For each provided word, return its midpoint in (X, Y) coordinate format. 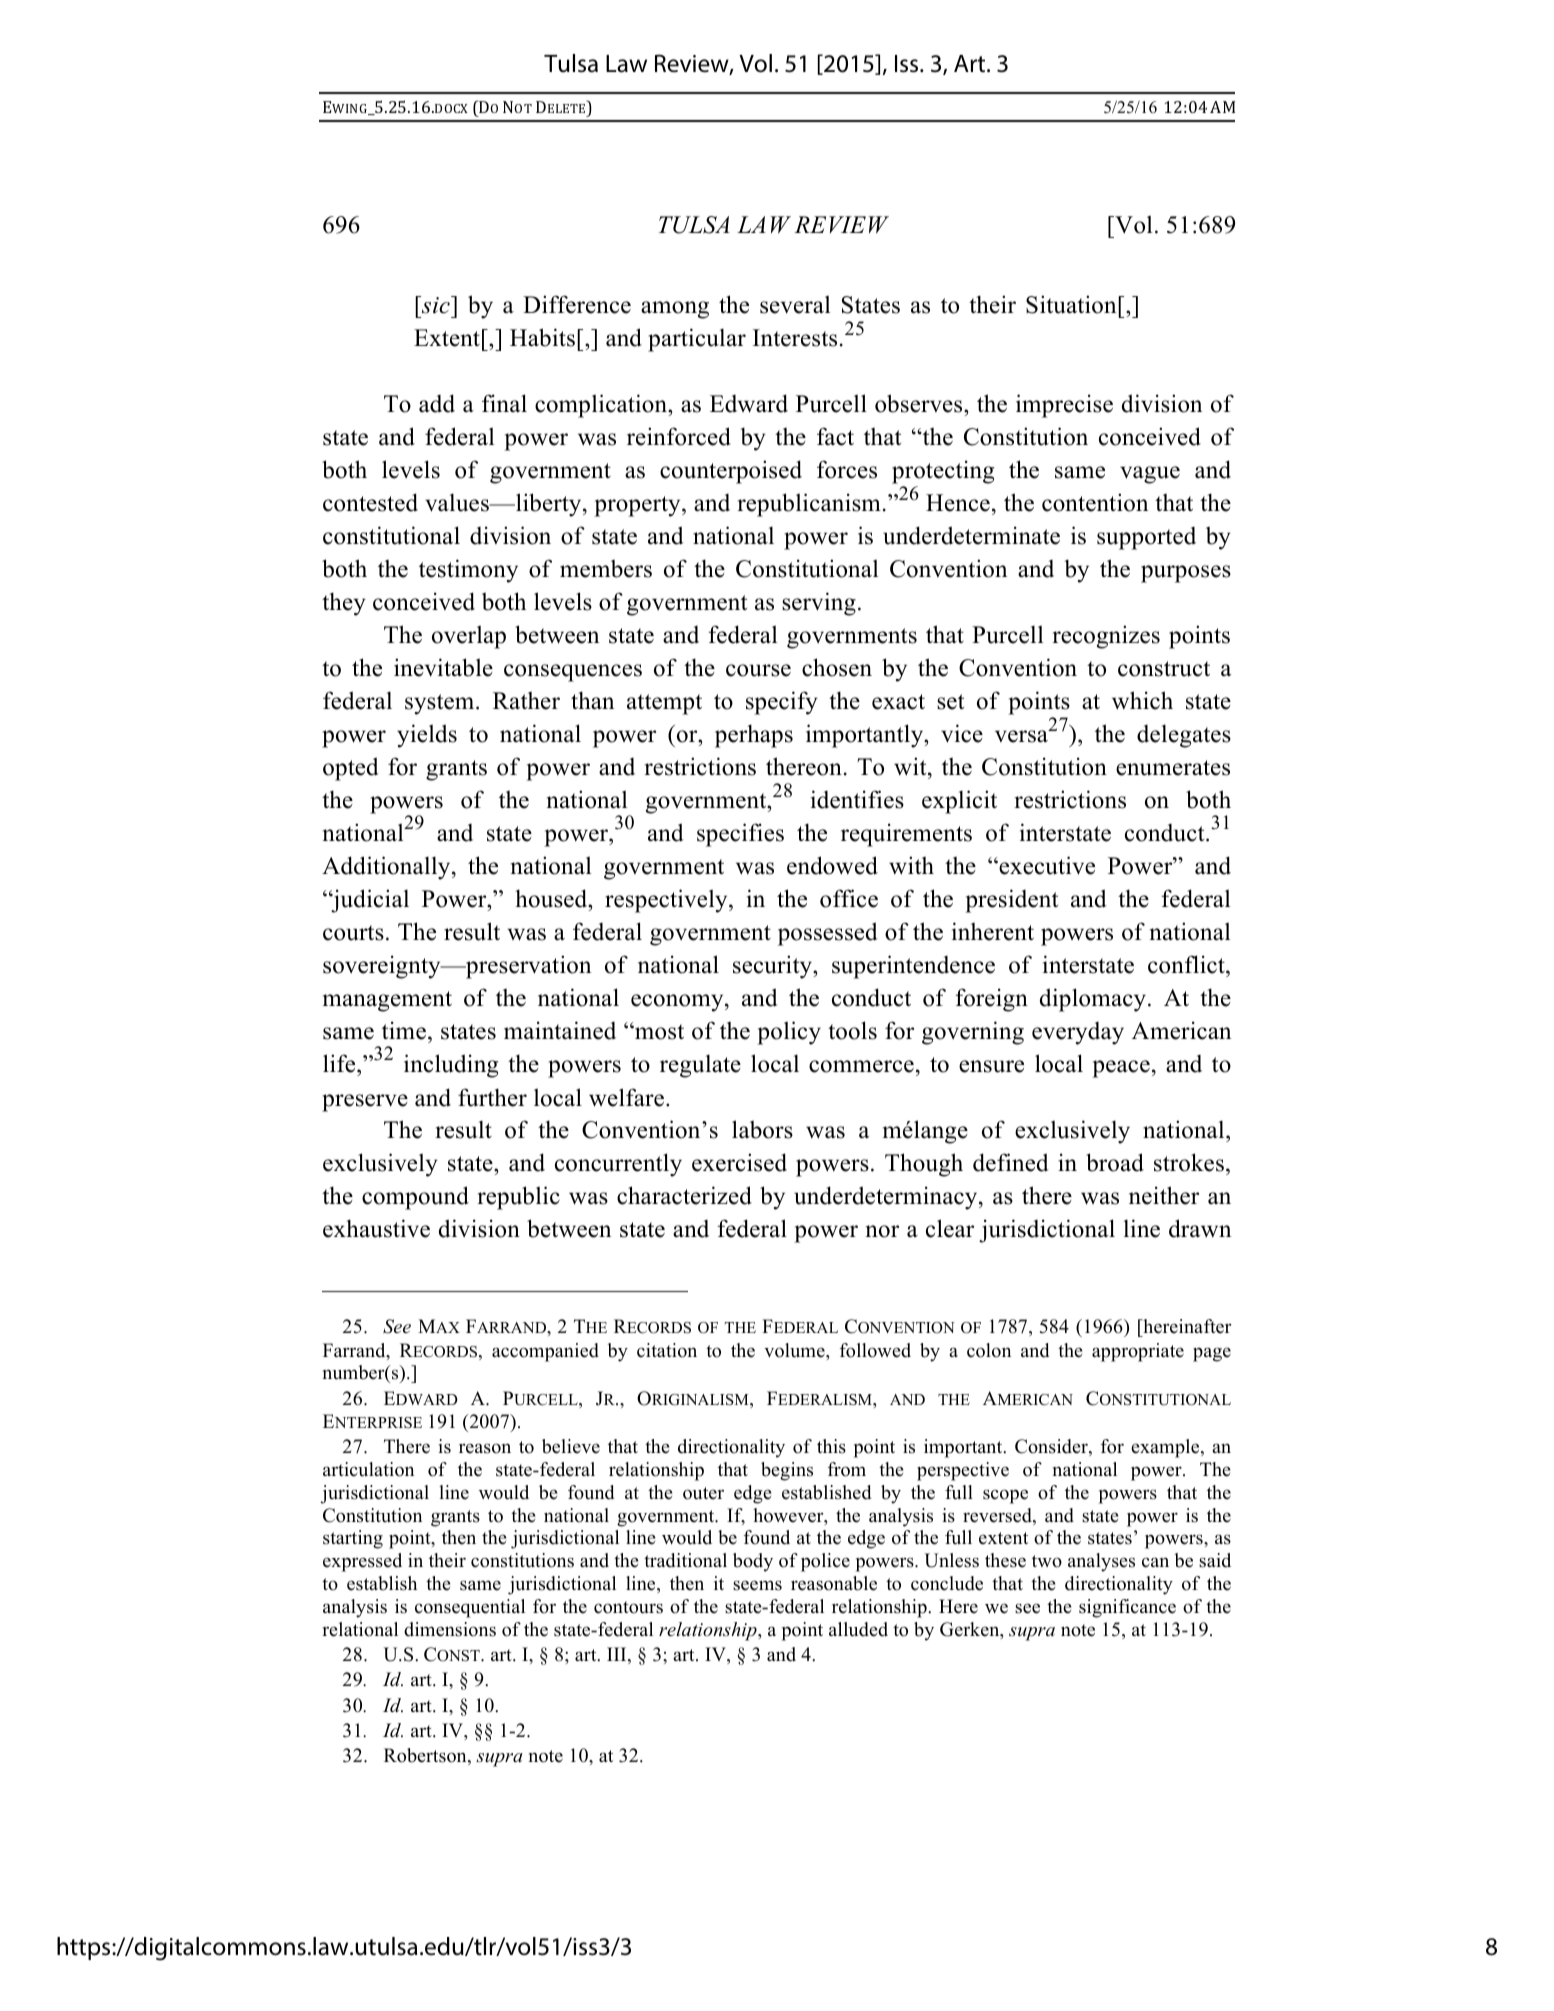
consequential (470, 1608)
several (795, 304)
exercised (739, 1162)
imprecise (1064, 406)
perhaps (754, 736)
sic (436, 305)
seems (757, 1585)
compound (415, 1198)
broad (1115, 1162)
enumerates (1173, 768)
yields (427, 736)
